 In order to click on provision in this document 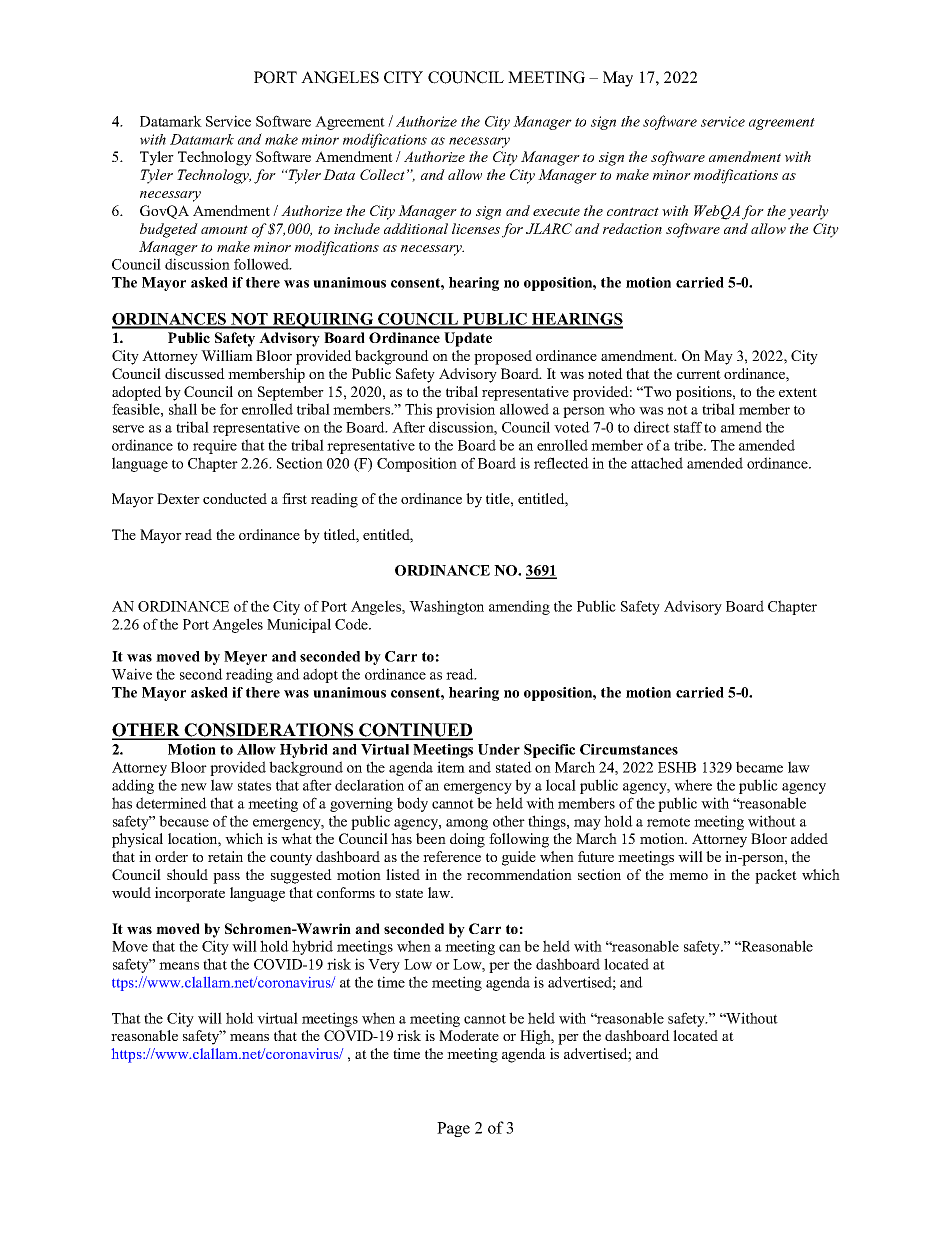, I will do `click(465, 410)`.
